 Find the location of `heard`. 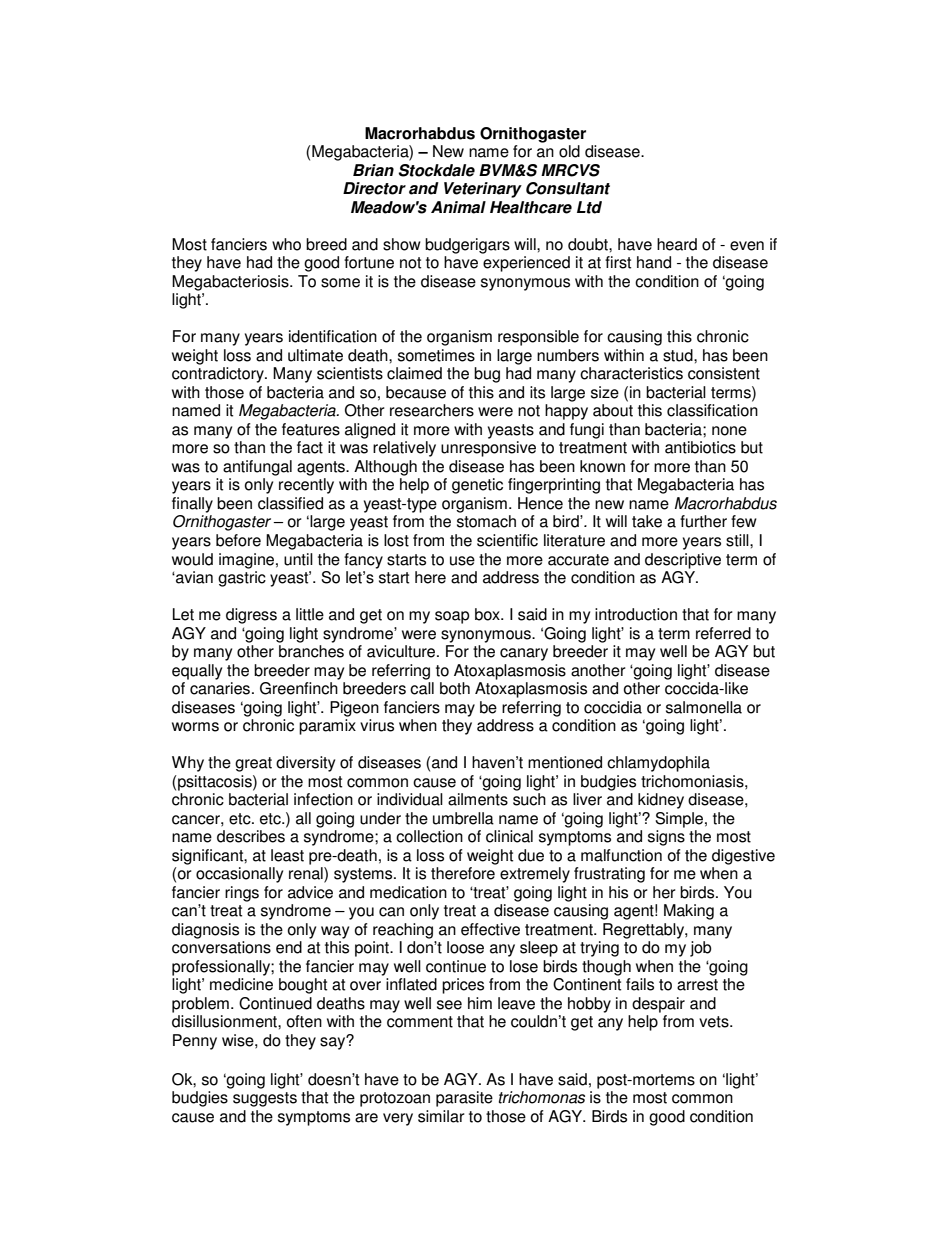

heard is located at coordinates (677, 244).
